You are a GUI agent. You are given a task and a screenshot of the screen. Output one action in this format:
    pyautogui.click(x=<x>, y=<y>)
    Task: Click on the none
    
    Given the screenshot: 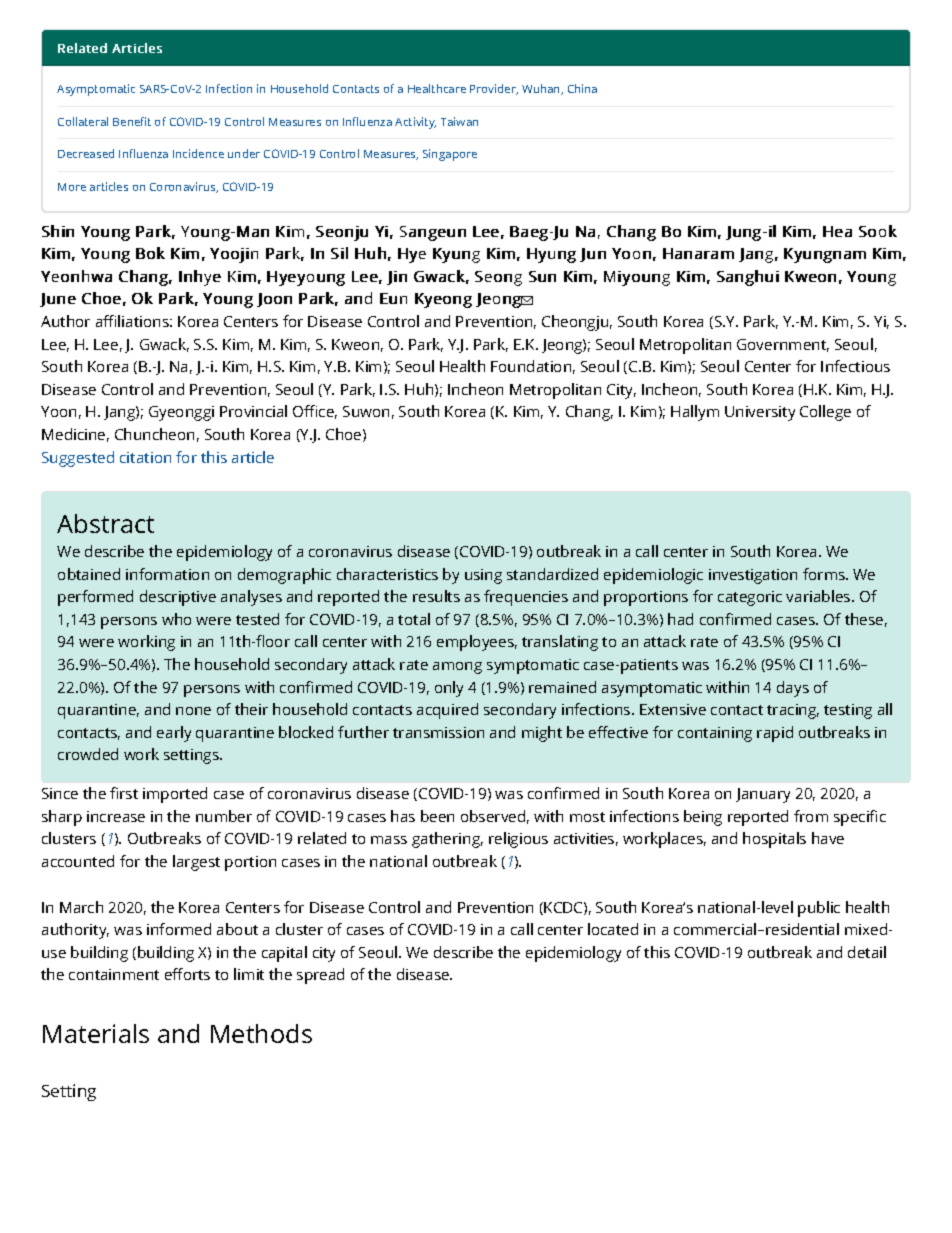 What is the action you would take?
    pyautogui.click(x=193, y=711)
